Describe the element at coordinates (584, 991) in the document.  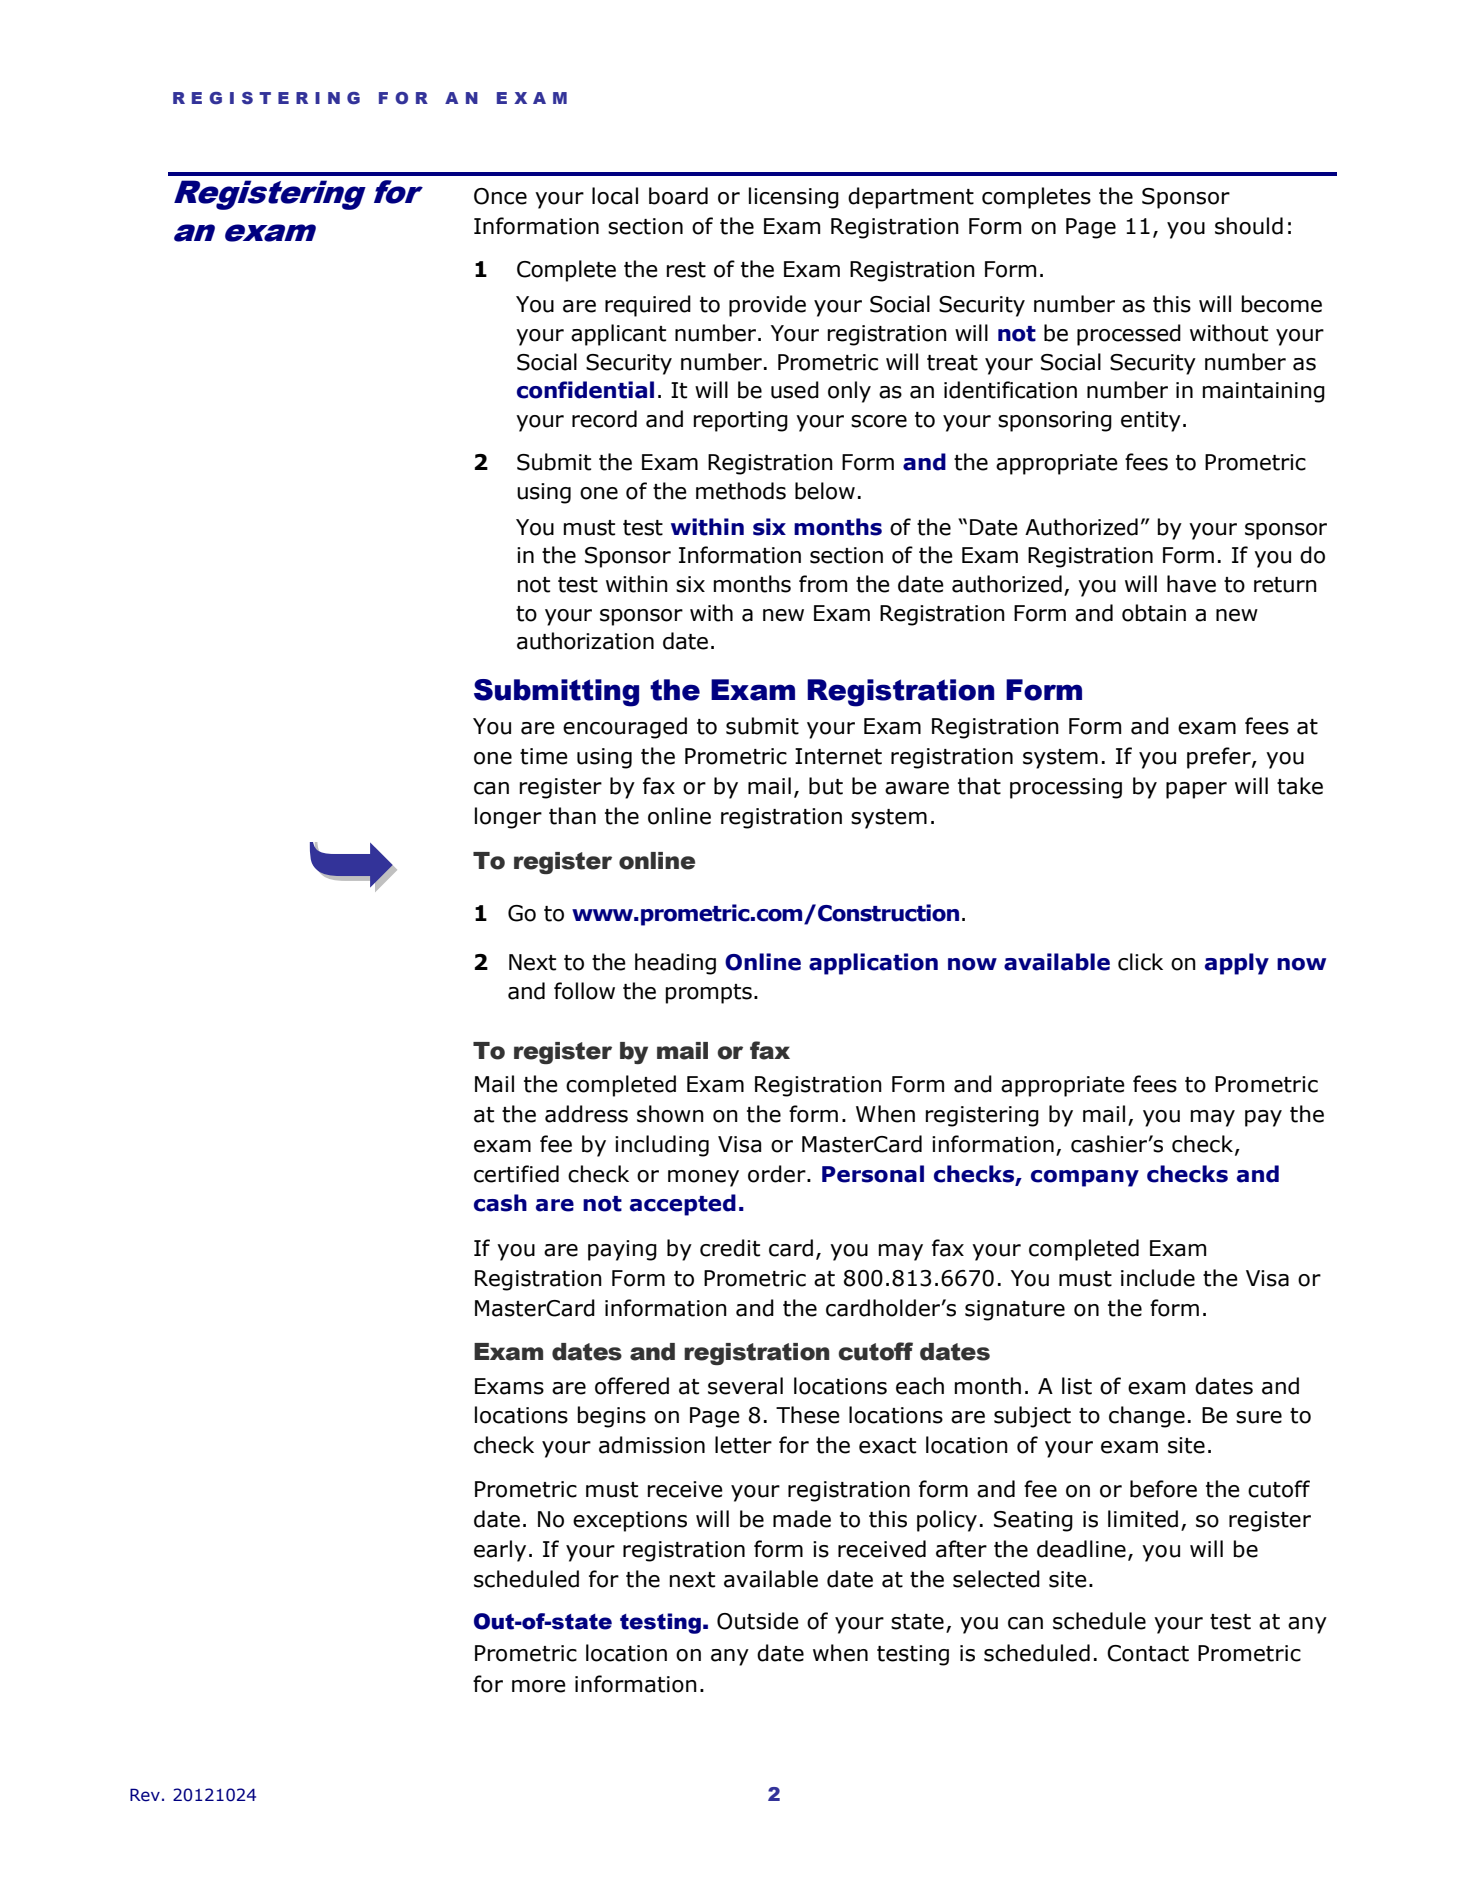
I see `follow` at that location.
